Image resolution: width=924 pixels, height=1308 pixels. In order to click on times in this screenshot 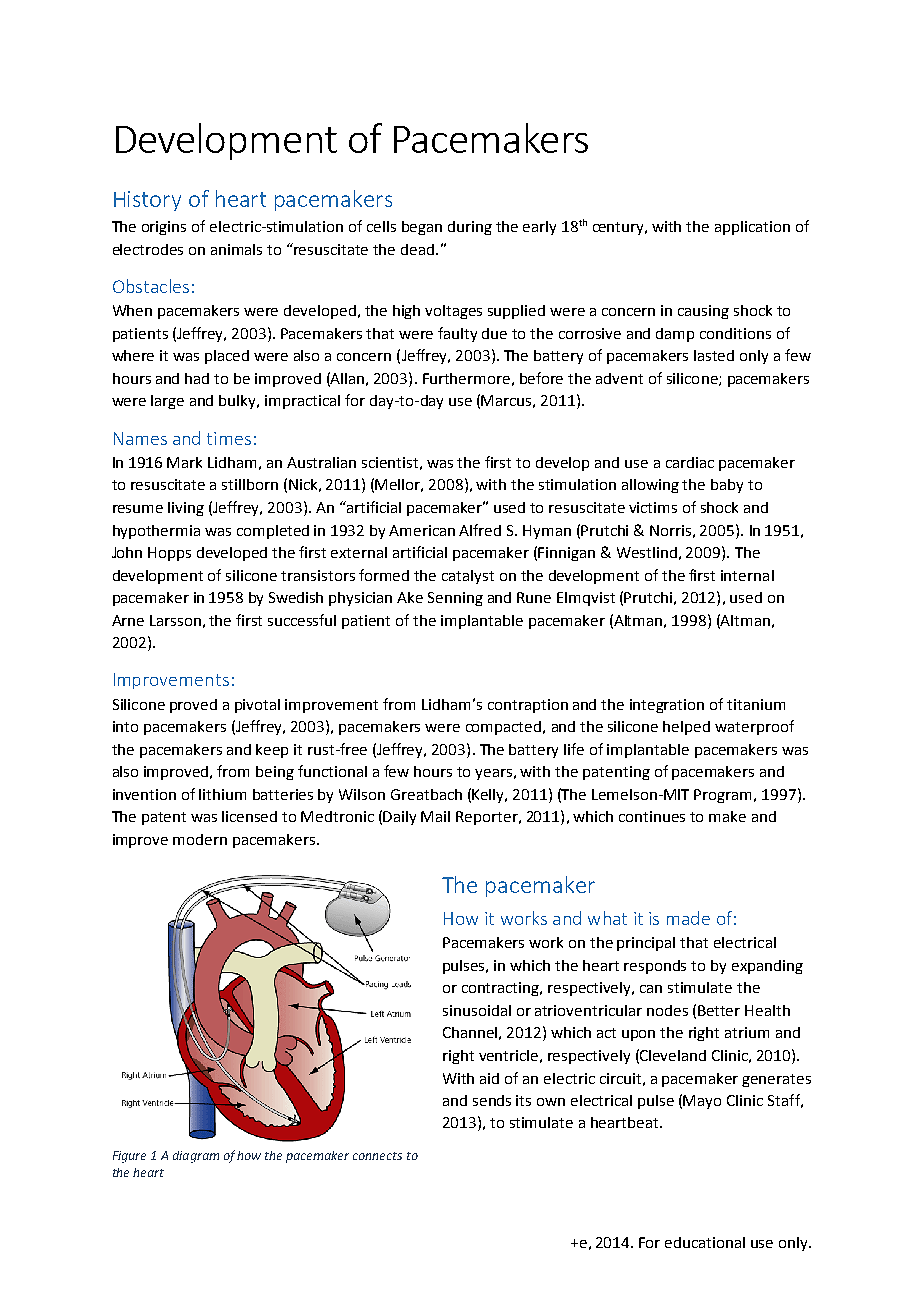, I will do `click(229, 438)`.
